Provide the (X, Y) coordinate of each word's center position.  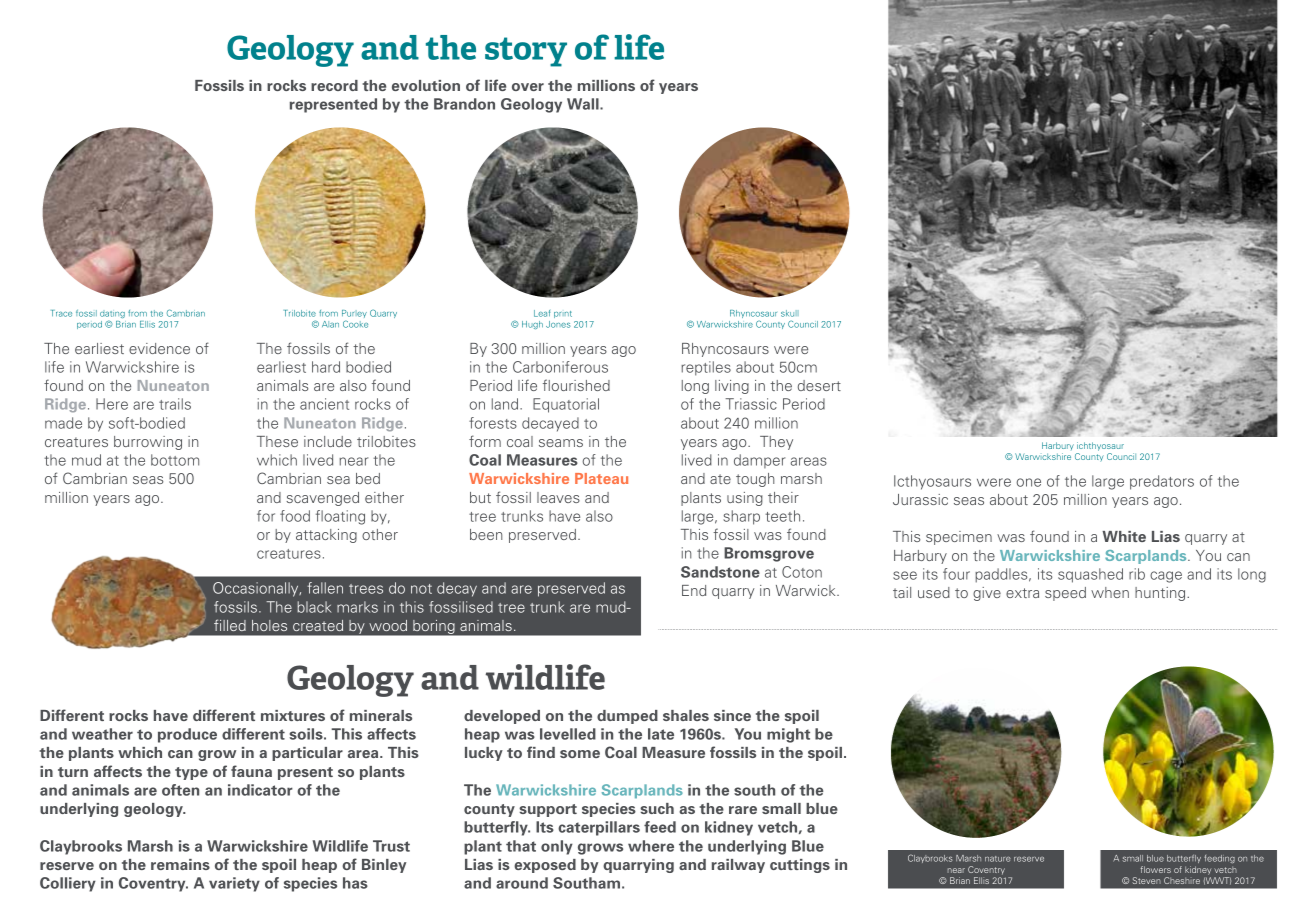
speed (1065, 594)
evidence (159, 348)
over (528, 87)
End (694, 590)
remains (180, 864)
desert (819, 385)
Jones (558, 324)
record (334, 85)
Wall (584, 104)
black (314, 607)
